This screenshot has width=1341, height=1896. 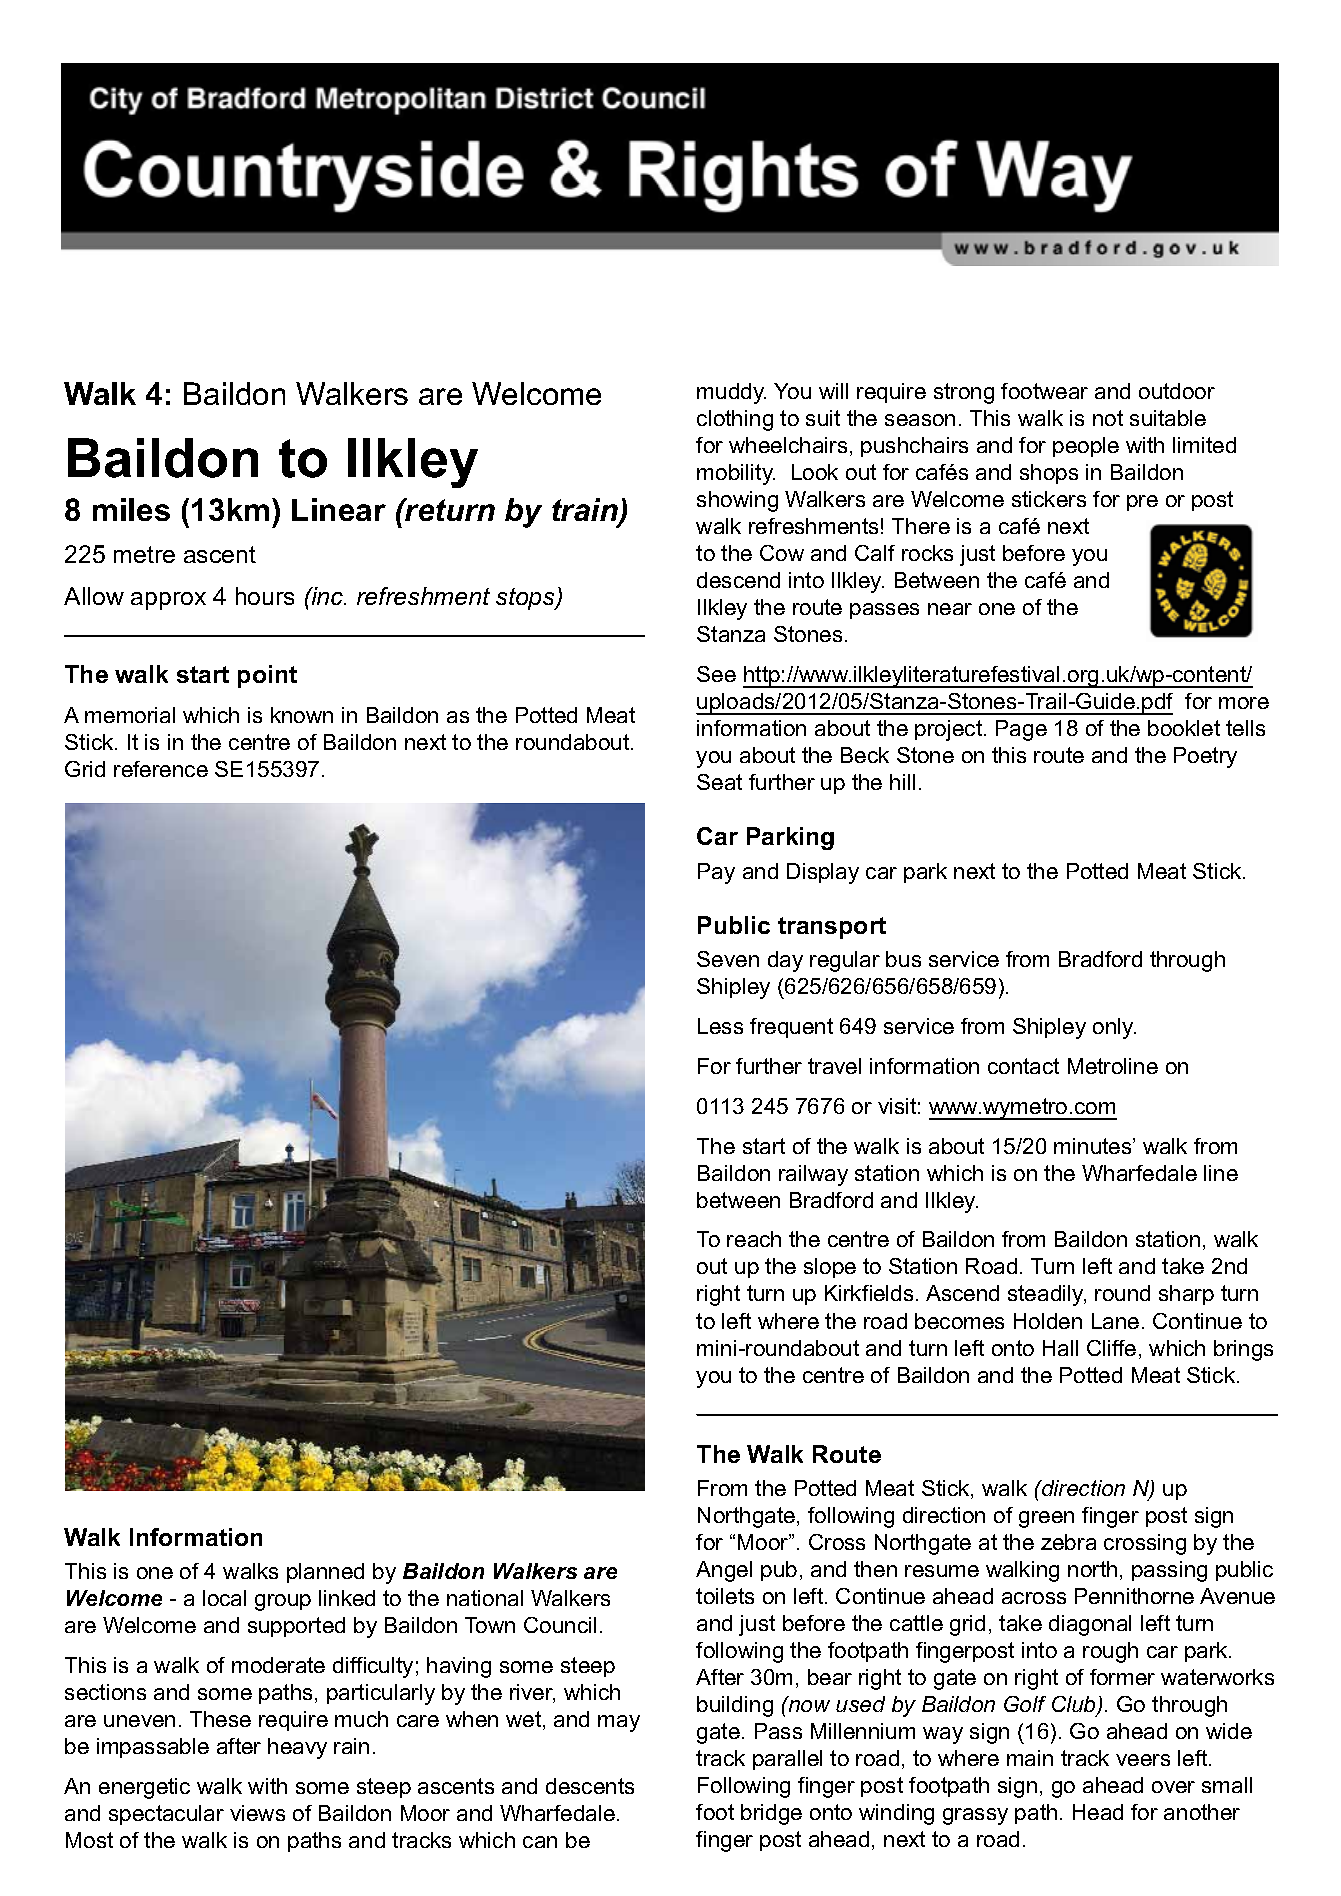 I want to click on planned, so click(x=325, y=1573).
